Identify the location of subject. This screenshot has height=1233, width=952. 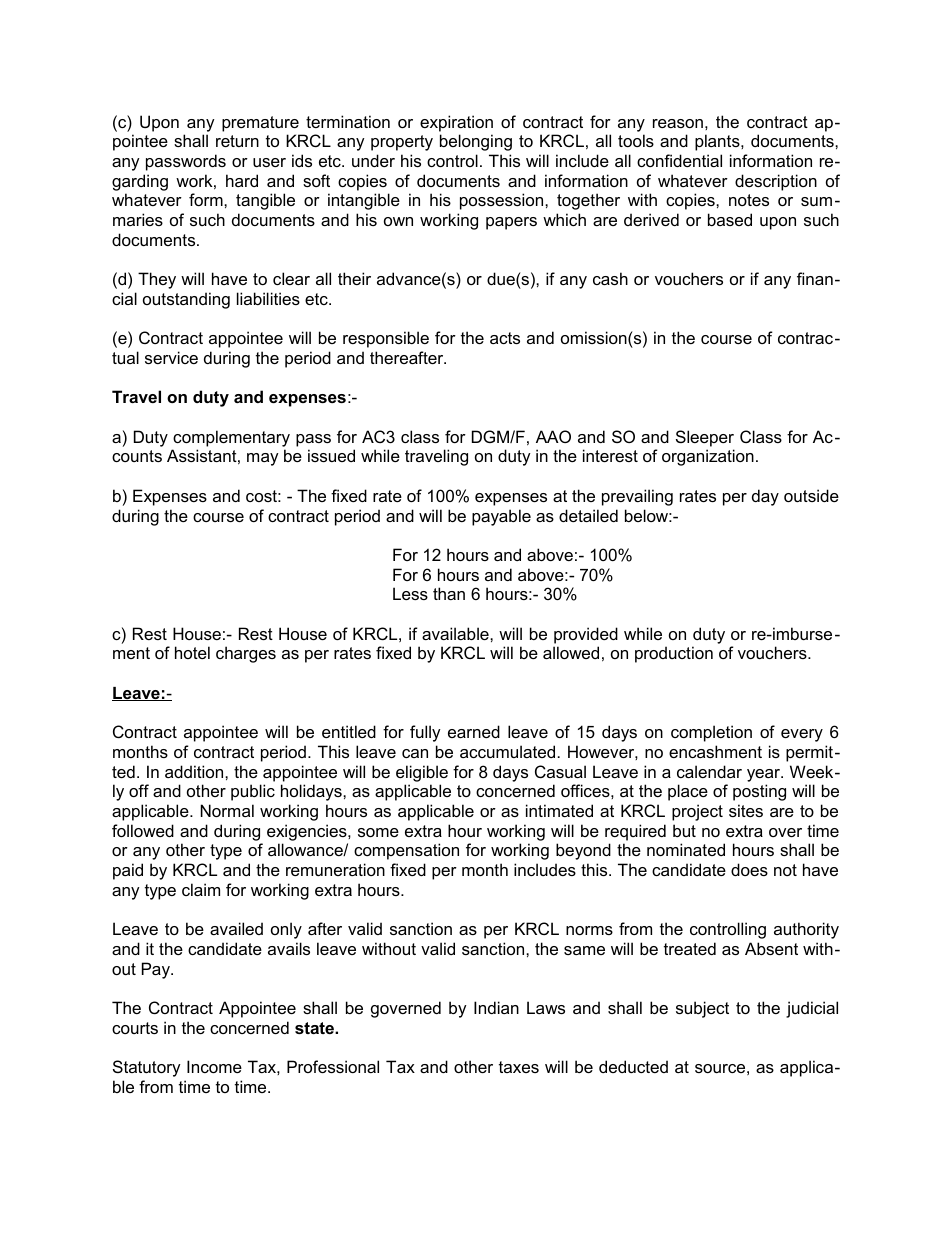
(702, 1009).
